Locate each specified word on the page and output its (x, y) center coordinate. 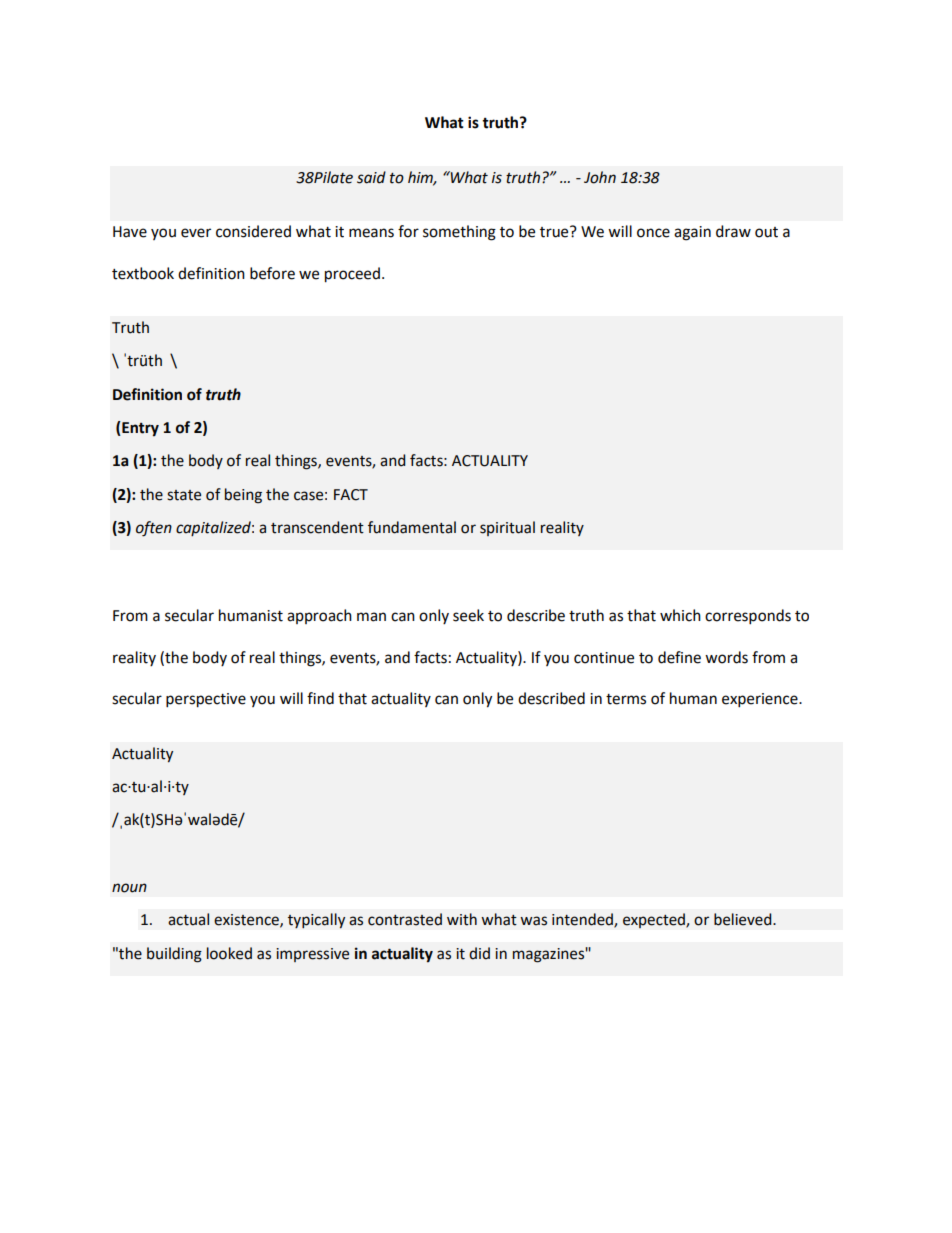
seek (468, 615)
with (462, 919)
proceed (352, 275)
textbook (143, 273)
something (459, 233)
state (184, 495)
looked (229, 953)
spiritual (507, 528)
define (679, 657)
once (653, 233)
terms (626, 699)
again (692, 233)
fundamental (412, 527)
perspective (206, 700)
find (320, 698)
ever (196, 233)
